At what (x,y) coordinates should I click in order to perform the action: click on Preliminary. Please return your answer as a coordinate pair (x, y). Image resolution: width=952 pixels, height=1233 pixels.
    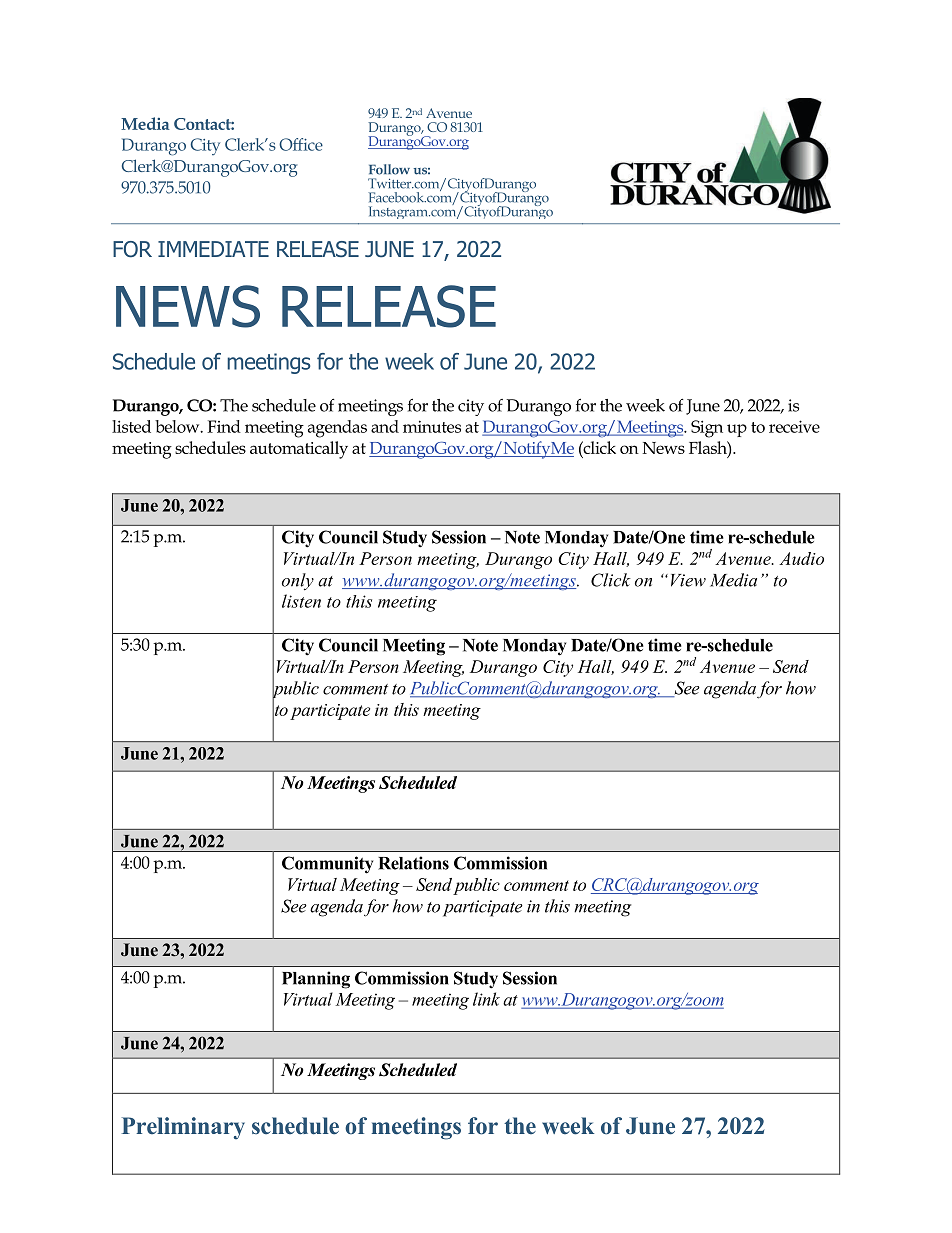
    Looking at the image, I should click on (183, 1128).
